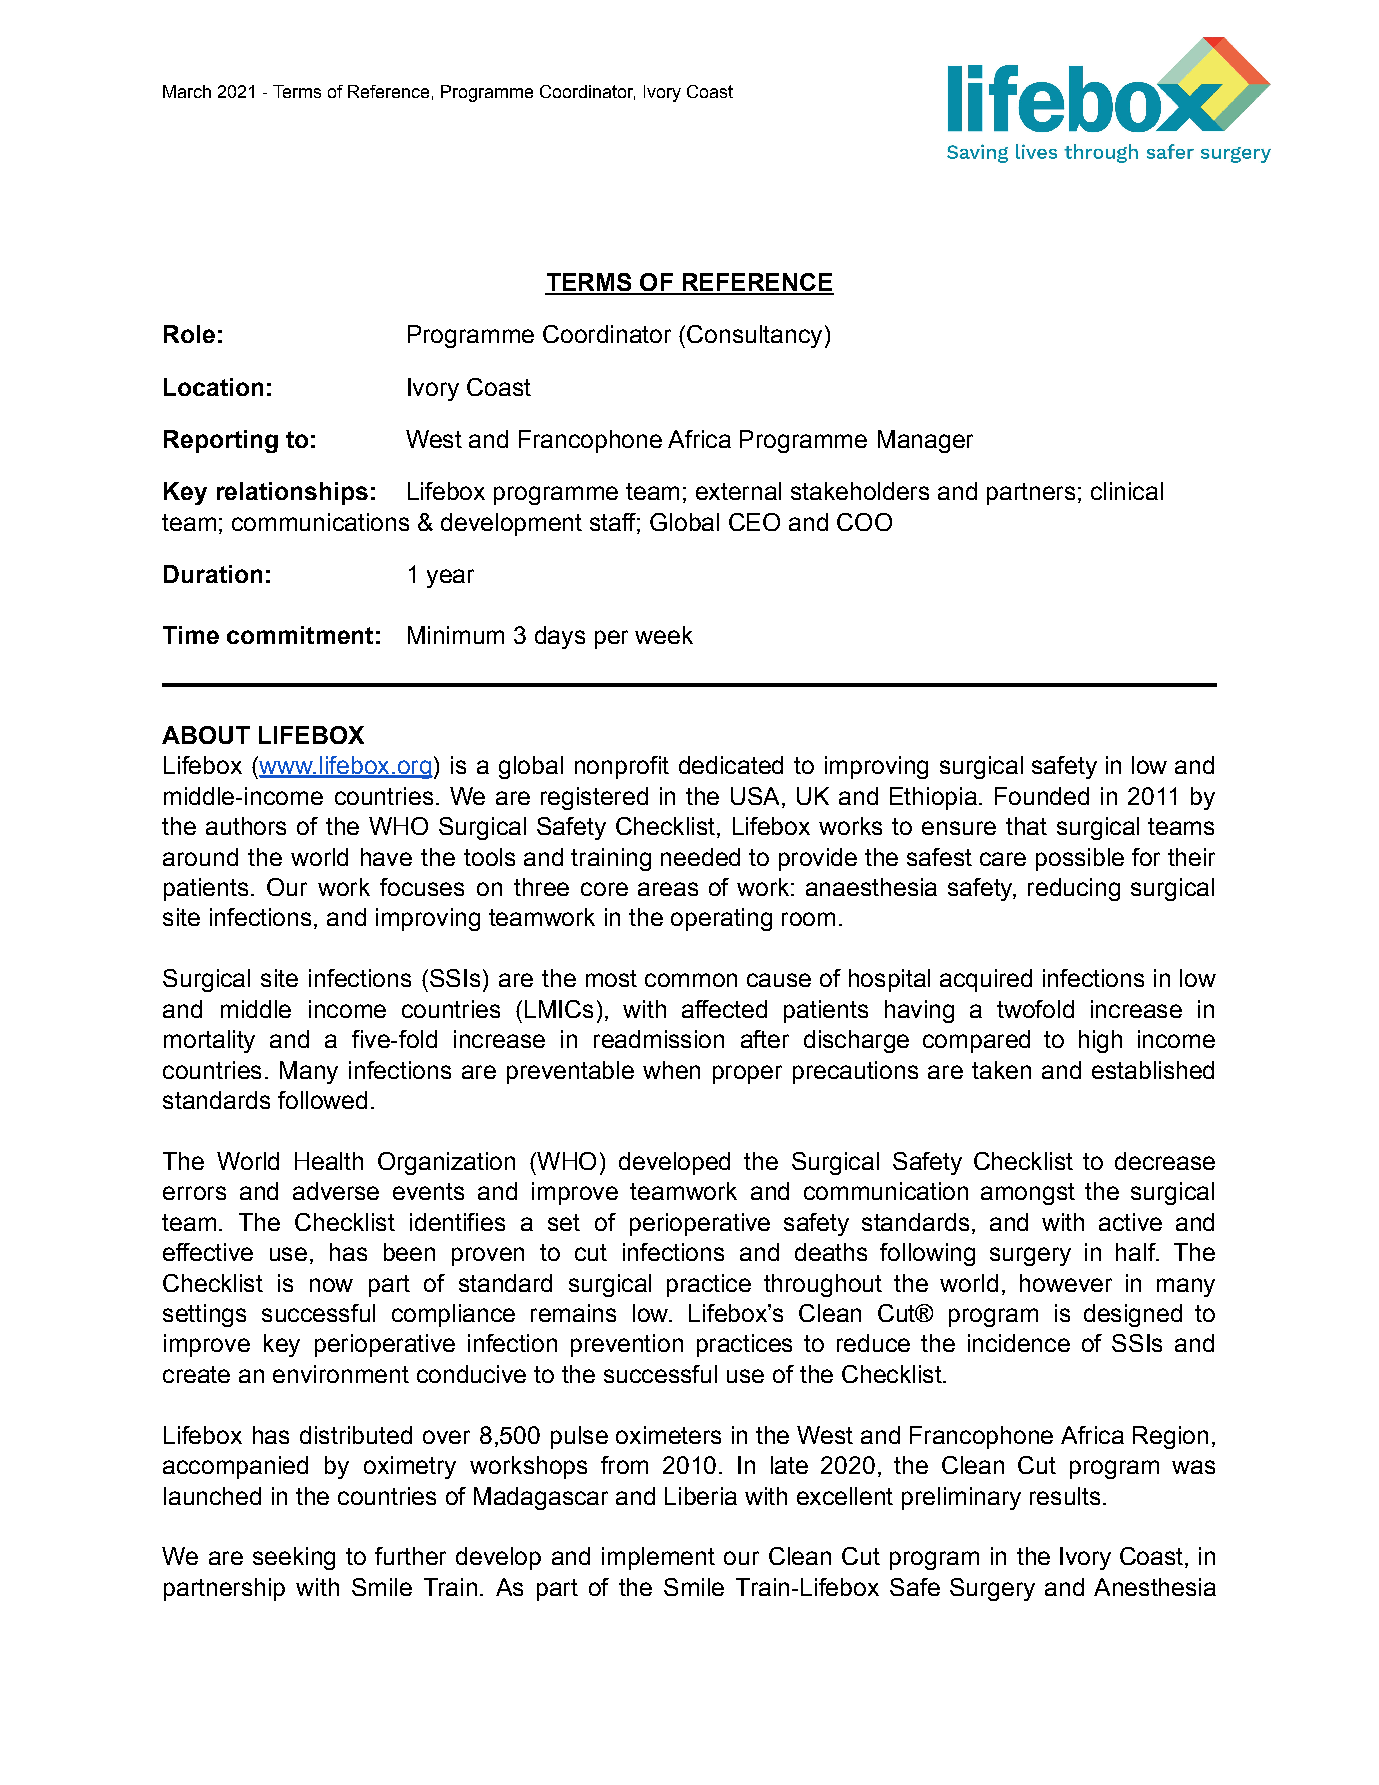  Describe the element at coordinates (691, 980) in the screenshot. I see `common` at that location.
